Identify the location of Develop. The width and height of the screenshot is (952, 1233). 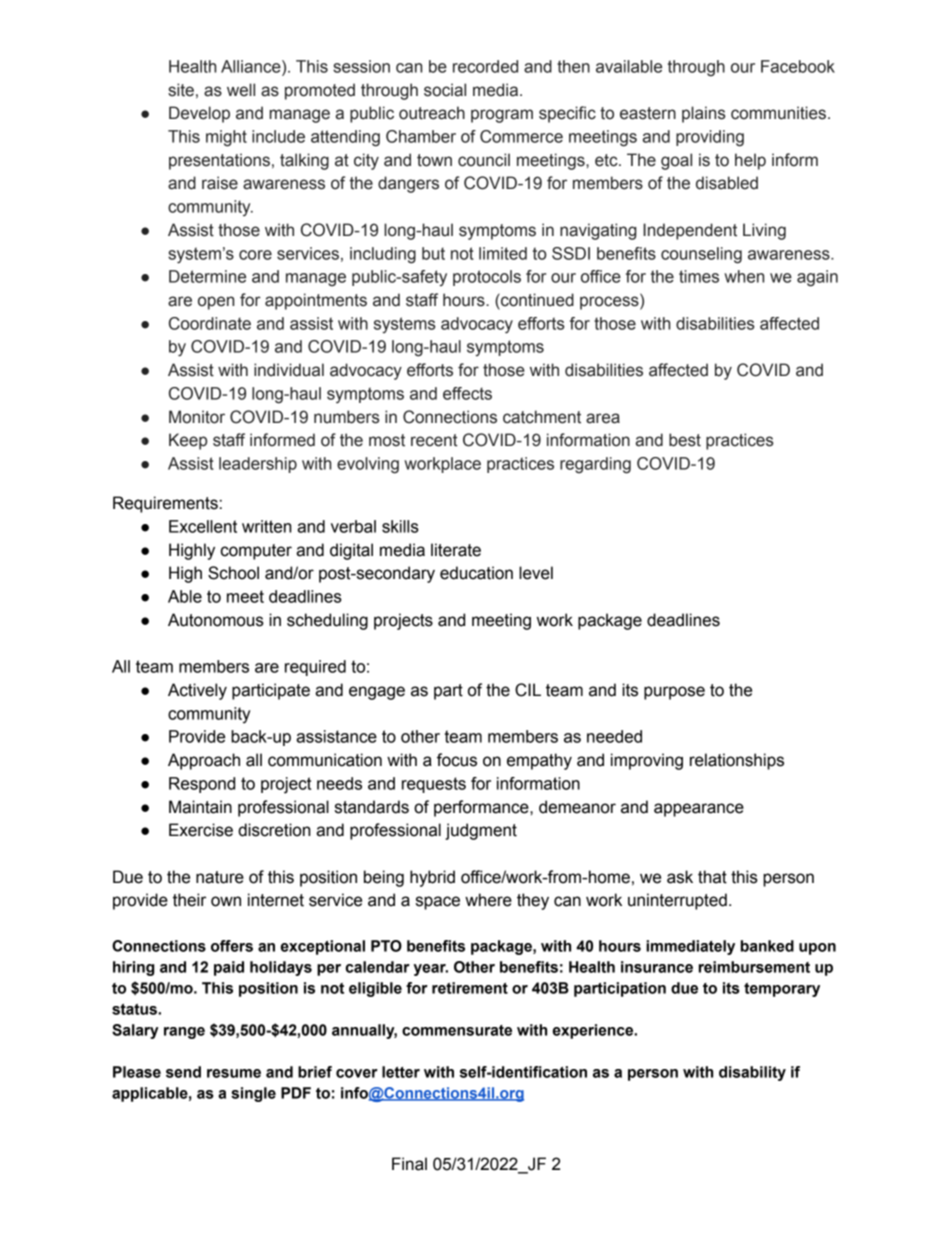
(199, 114).
